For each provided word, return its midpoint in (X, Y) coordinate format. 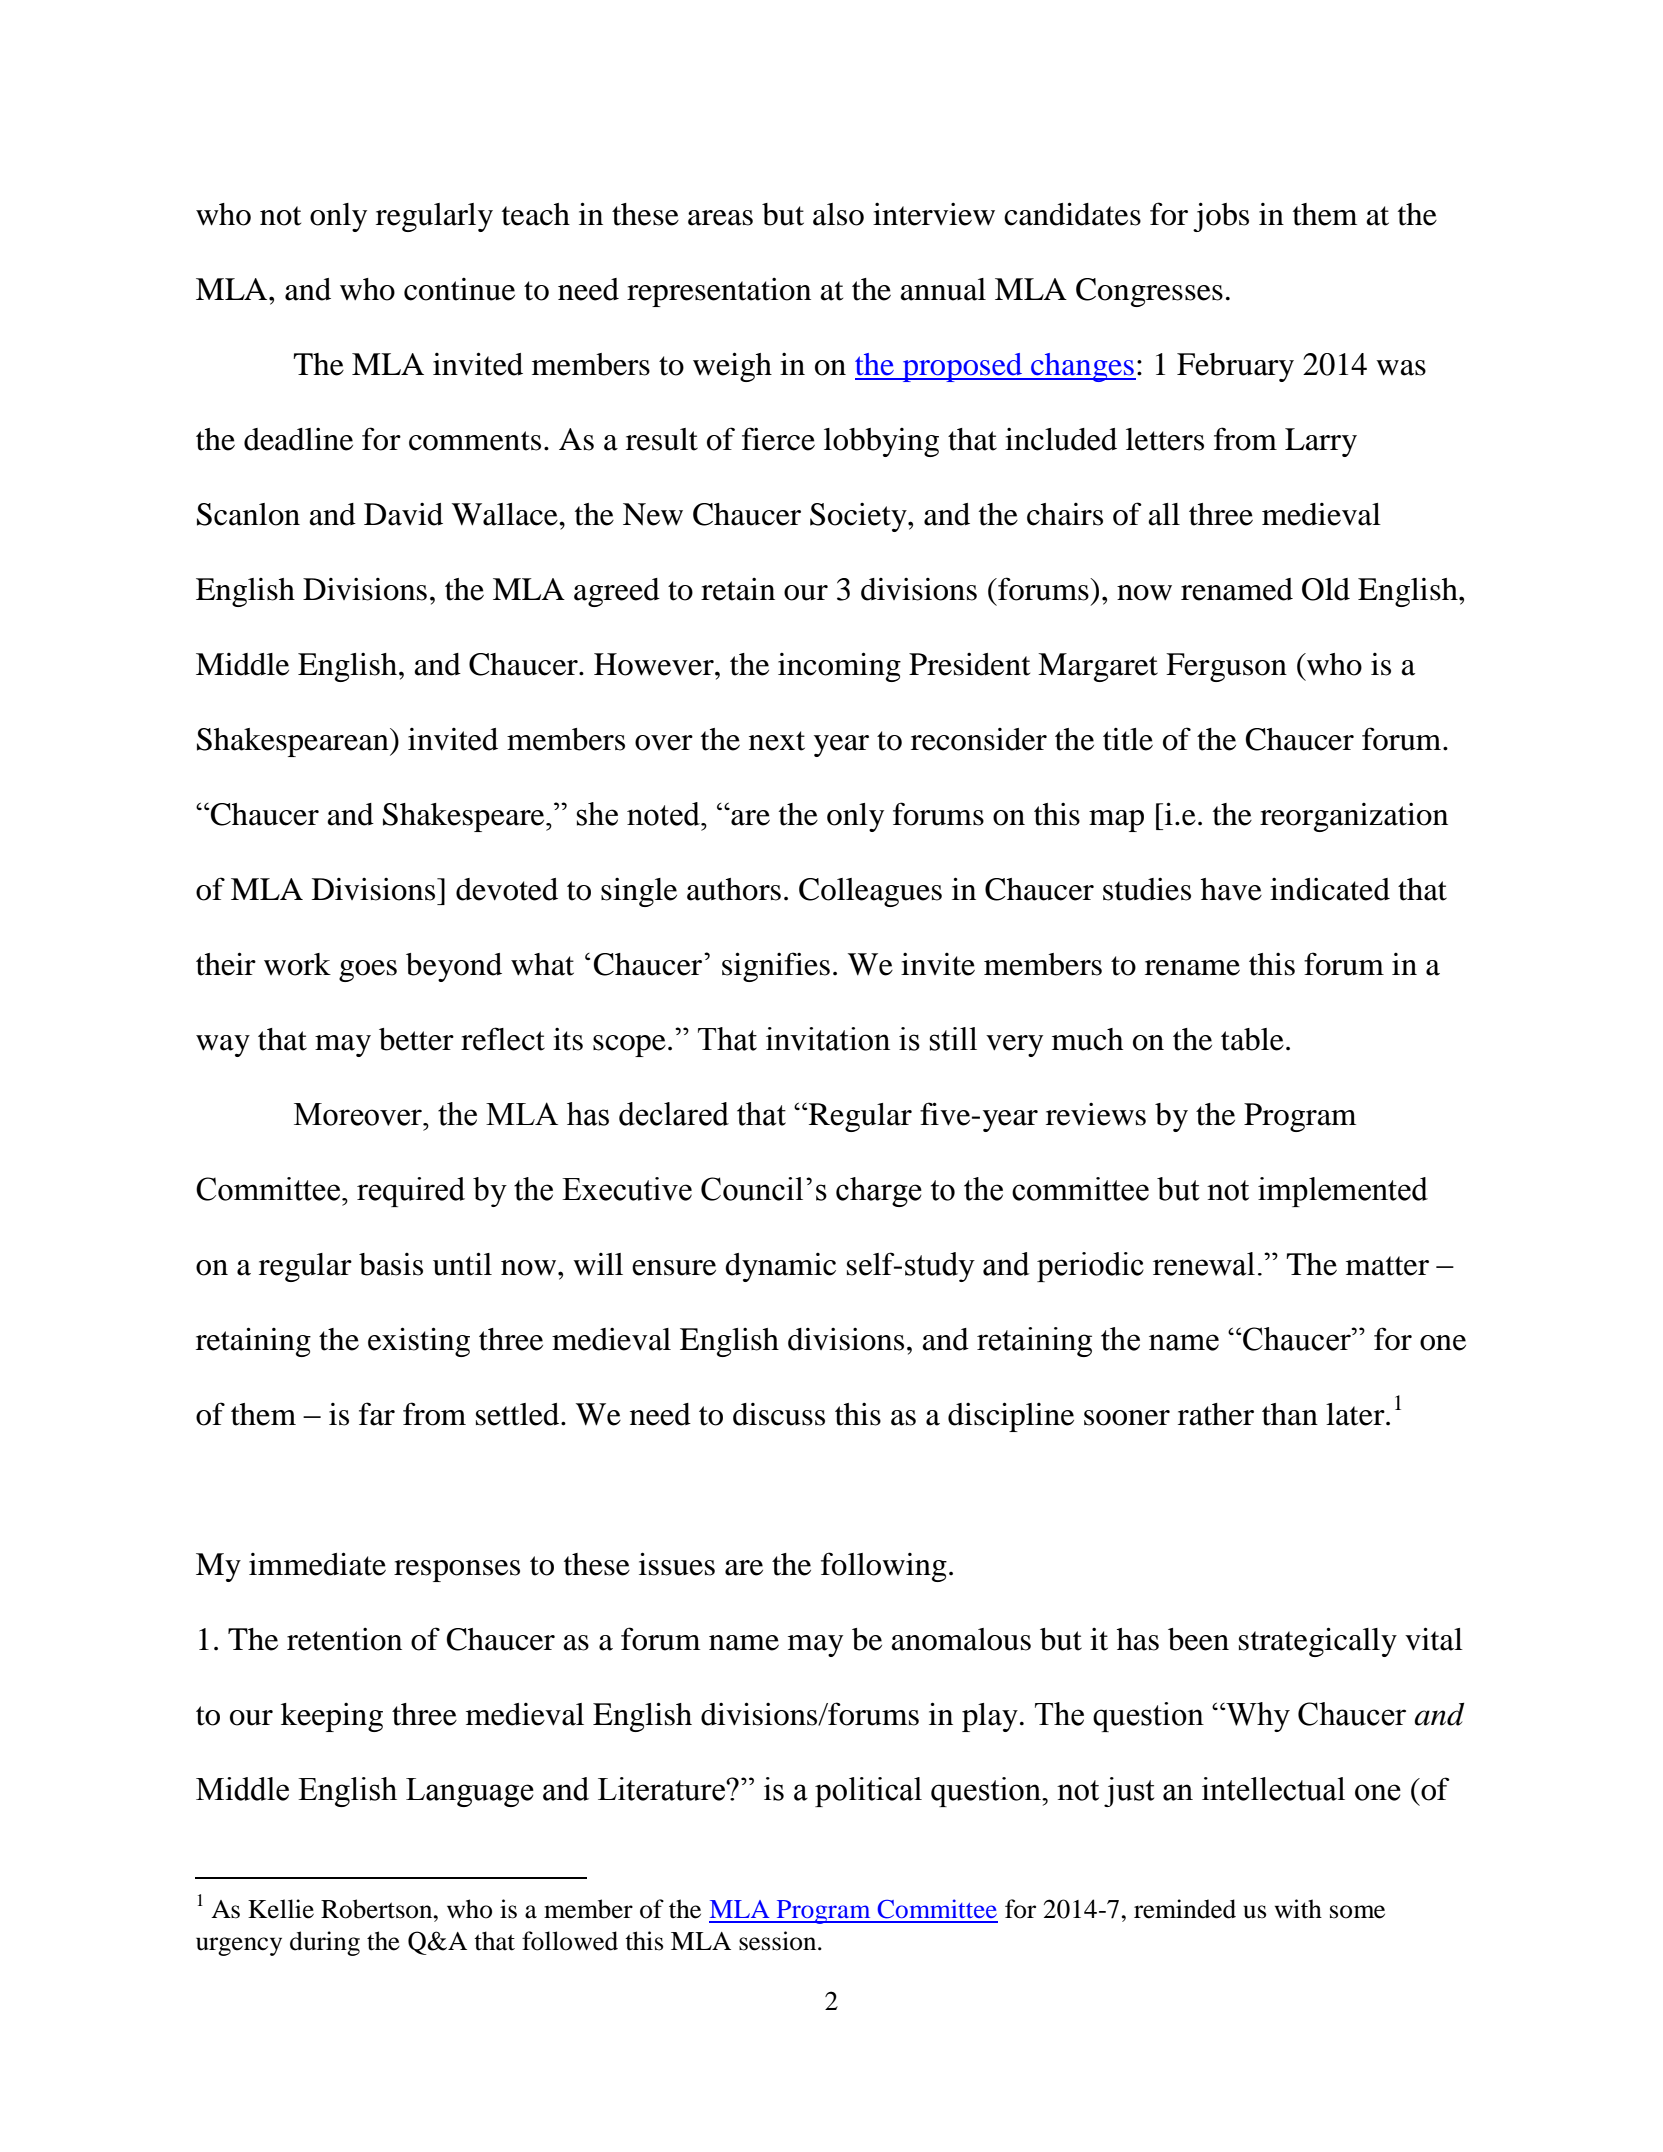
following (884, 1567)
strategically (1318, 1642)
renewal (1204, 1264)
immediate (317, 1564)
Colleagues (870, 892)
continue (459, 289)
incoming (839, 667)
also (838, 214)
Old (1326, 589)
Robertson (378, 1909)
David (403, 514)
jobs (1221, 217)
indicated (1330, 889)
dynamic (780, 1267)
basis (391, 1264)
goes (368, 971)
